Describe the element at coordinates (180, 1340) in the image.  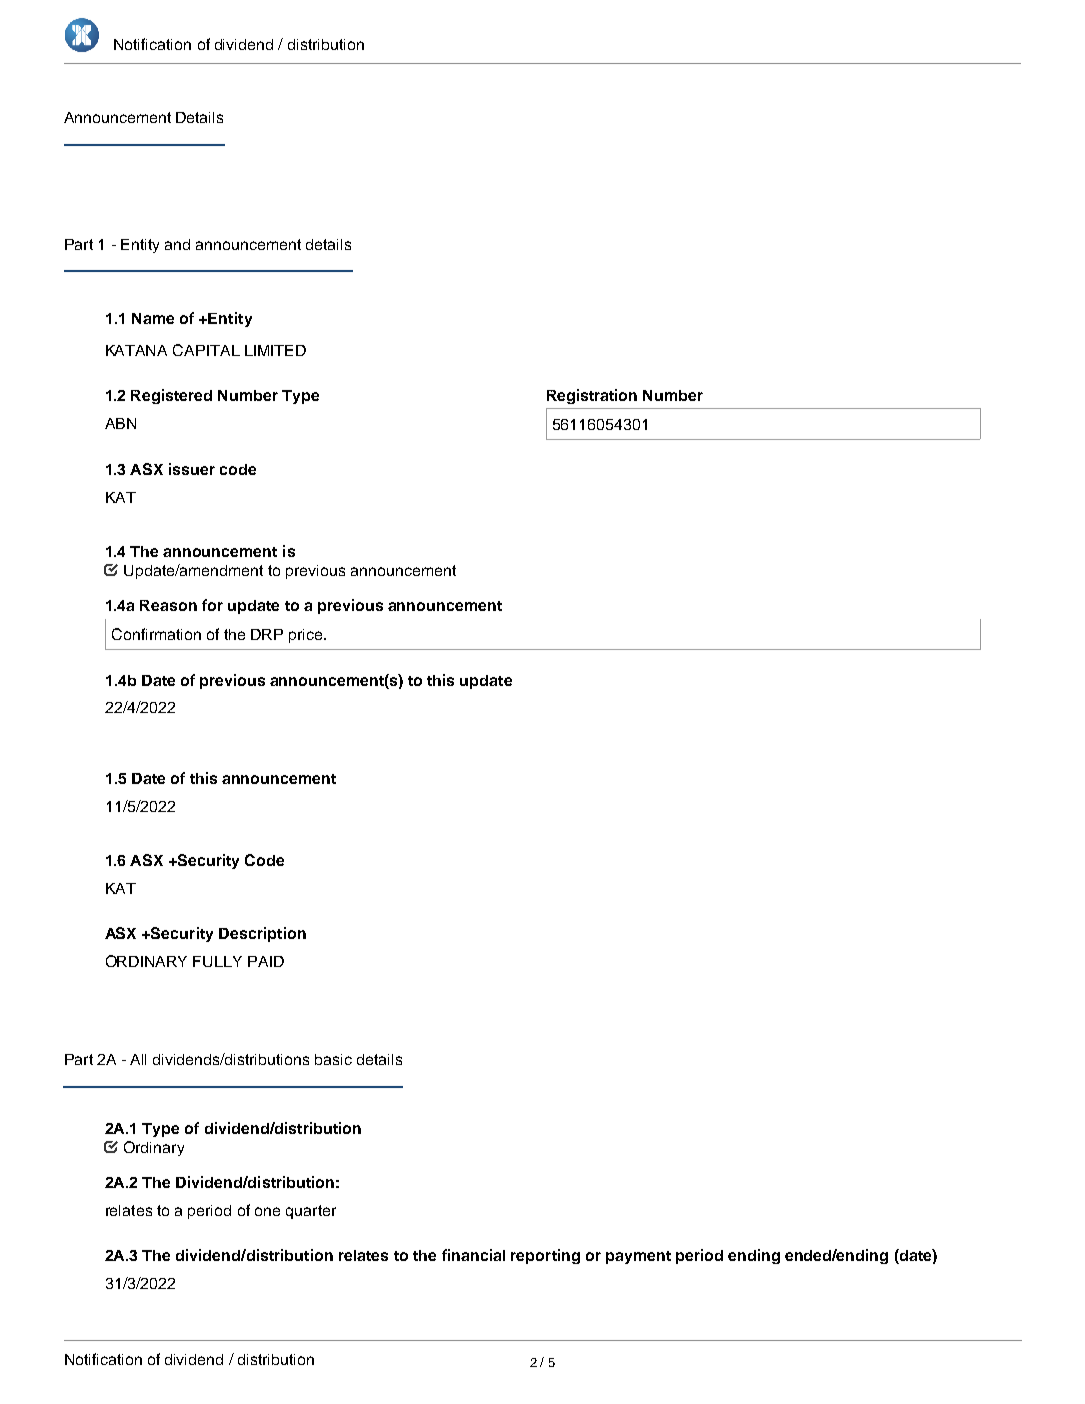
I see `Record` at that location.
